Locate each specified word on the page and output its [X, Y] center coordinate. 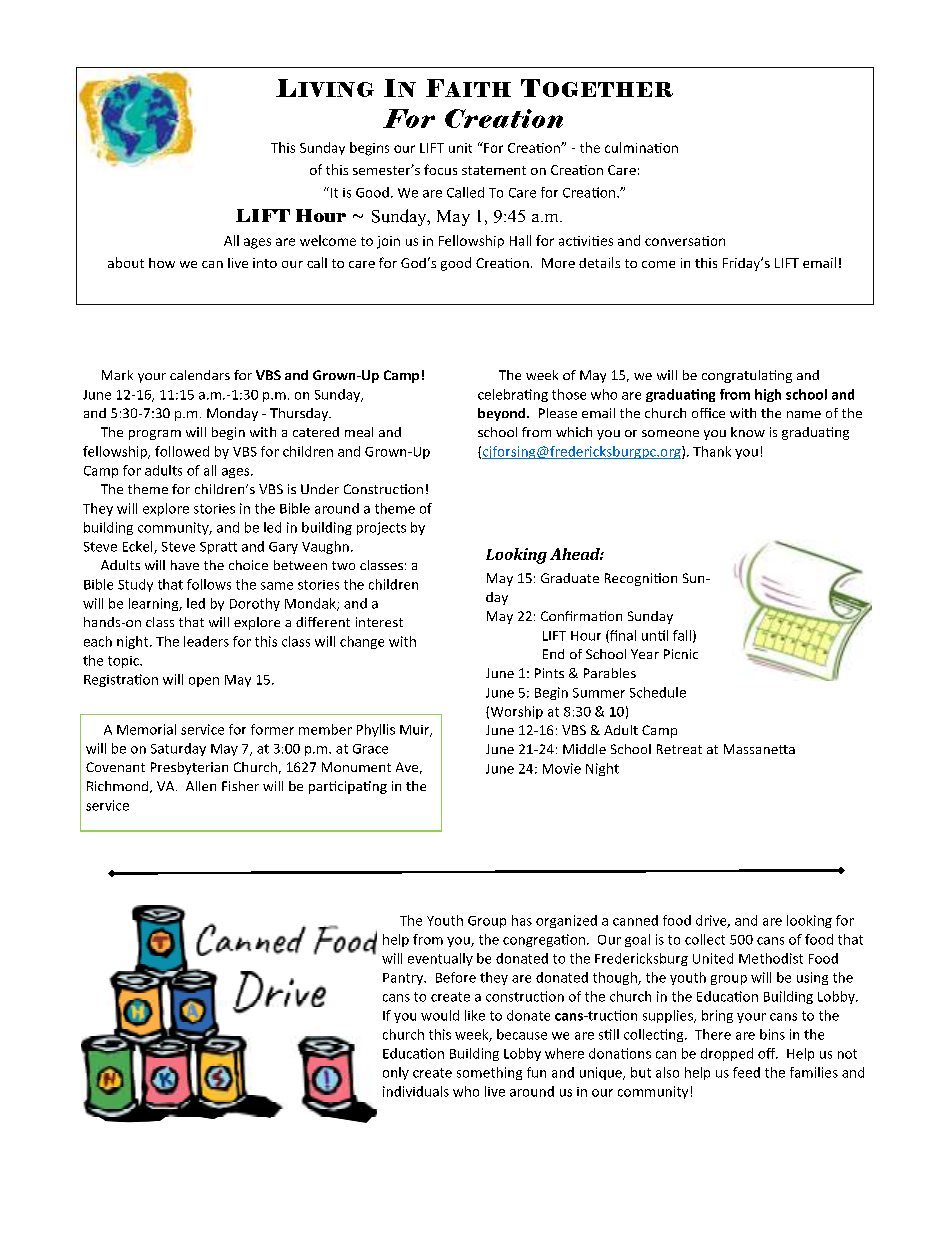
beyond [503, 414]
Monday [232, 414]
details [599, 262]
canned [635, 920]
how [162, 263]
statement [494, 170]
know [748, 432]
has [522, 920]
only [396, 1073]
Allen [201, 786]
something [489, 1073]
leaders [206, 641]
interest [379, 622]
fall [682, 635]
